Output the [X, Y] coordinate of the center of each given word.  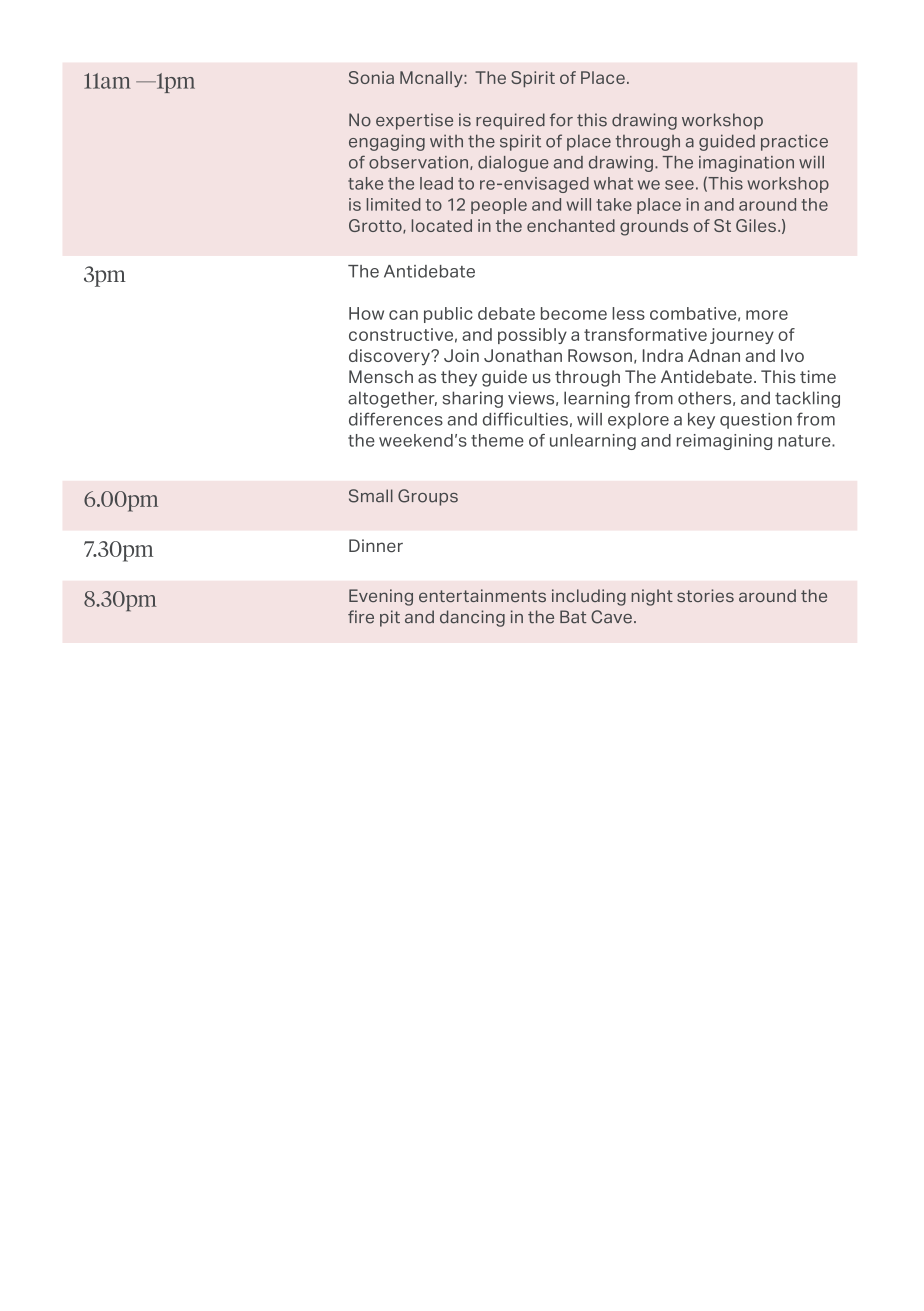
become [574, 313]
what [613, 183]
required [510, 121]
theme [497, 440]
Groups [428, 497]
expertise [414, 121]
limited [394, 204]
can [403, 315]
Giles [756, 225]
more [767, 315]
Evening [381, 597]
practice [794, 142]
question [756, 421]
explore [638, 421]
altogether [392, 399]
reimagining [724, 442]
